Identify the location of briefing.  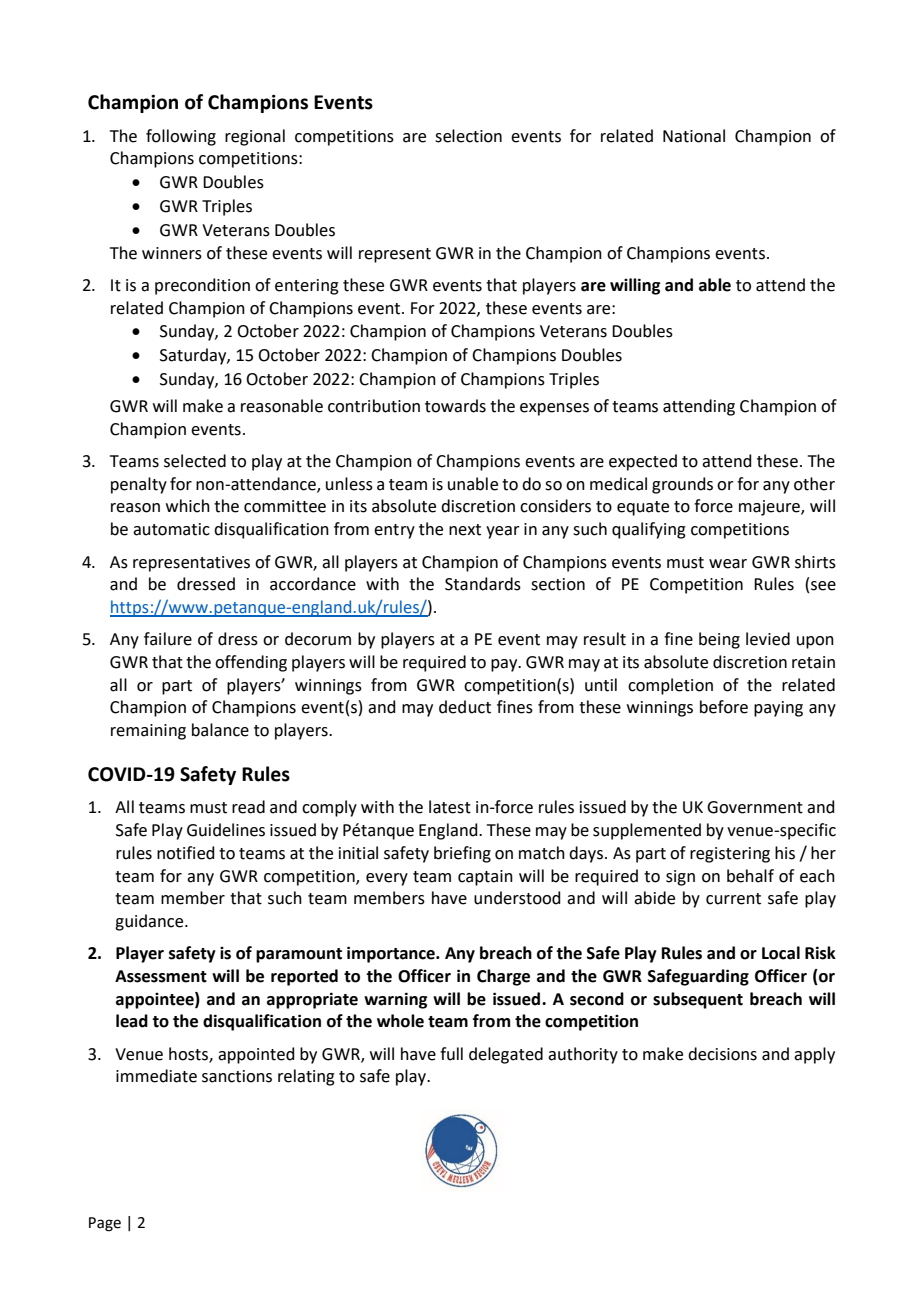
(462, 854).
